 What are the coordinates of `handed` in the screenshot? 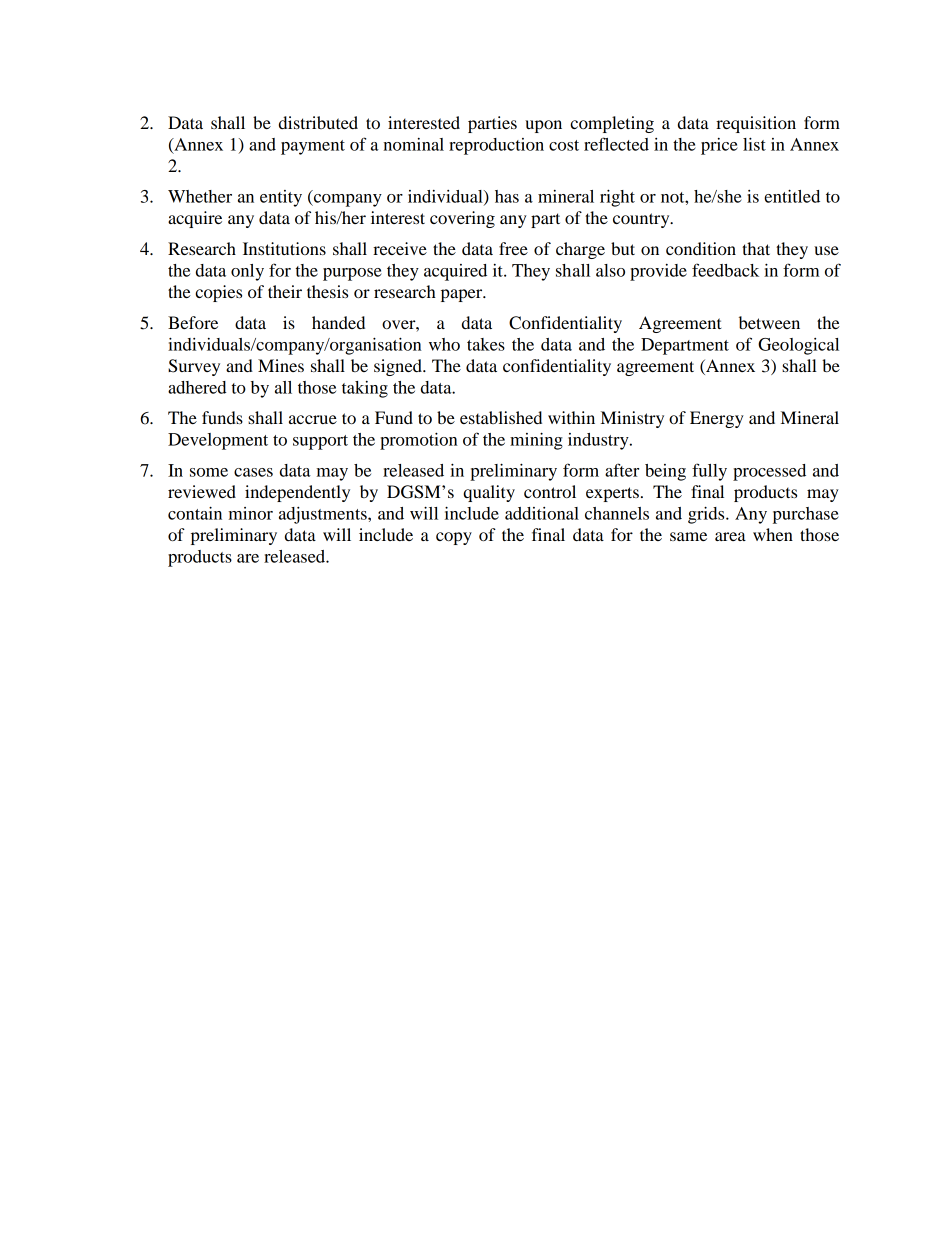 It's located at (338, 322).
